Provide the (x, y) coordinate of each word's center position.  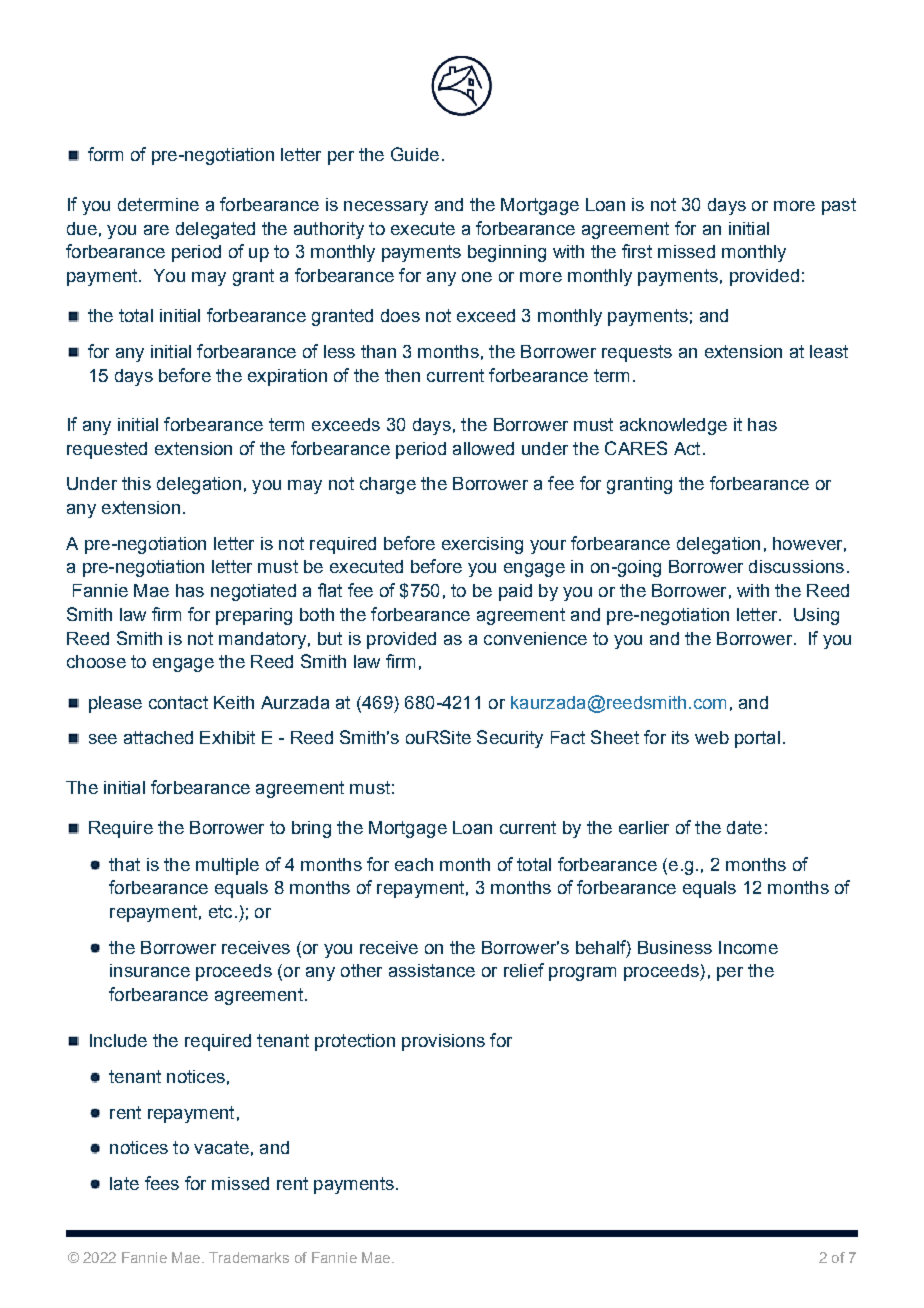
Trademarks (249, 1257)
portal (757, 739)
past (839, 206)
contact (178, 702)
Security (510, 739)
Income (748, 947)
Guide (415, 154)
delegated (215, 230)
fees (162, 1183)
